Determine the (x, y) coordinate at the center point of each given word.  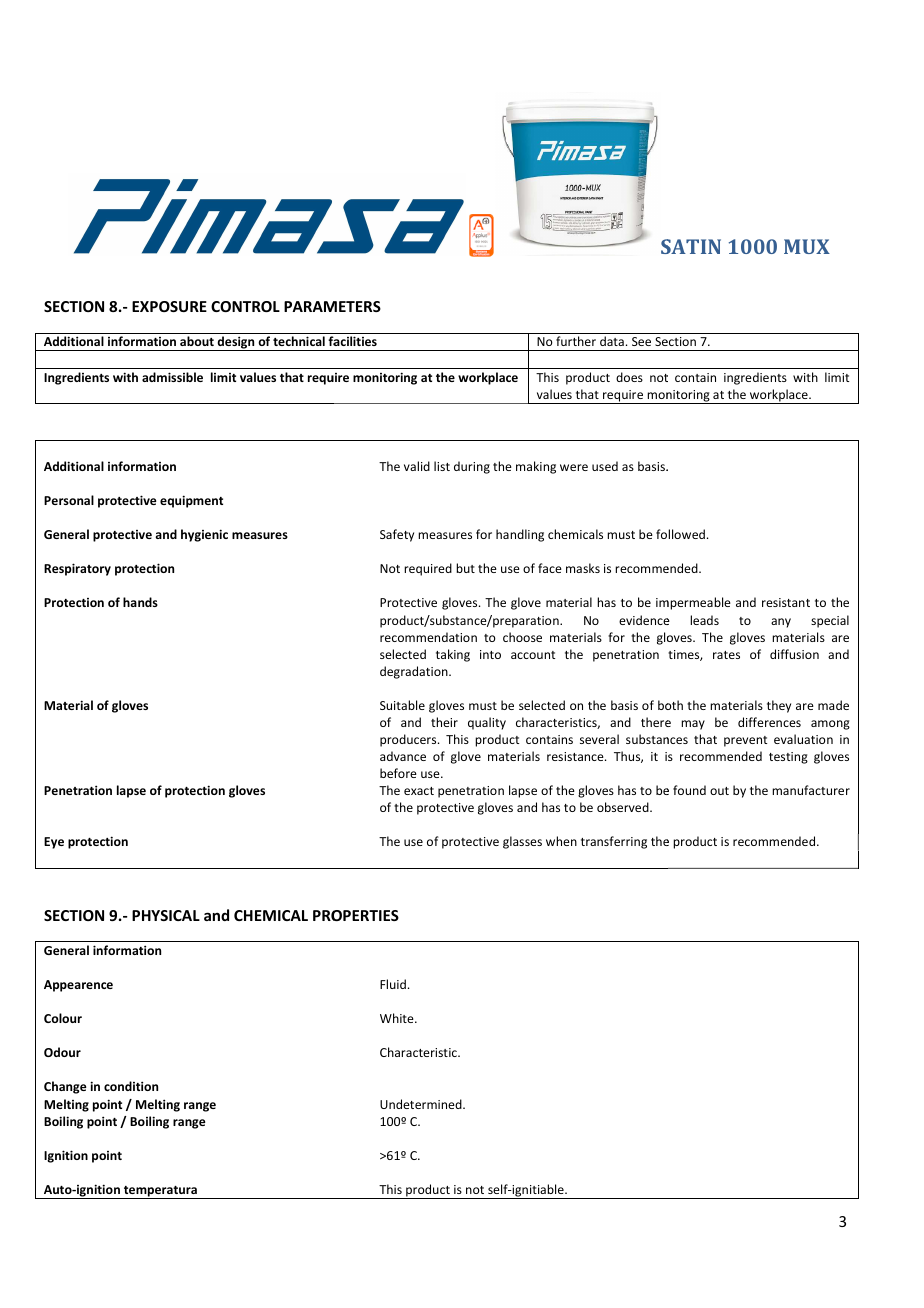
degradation (415, 672)
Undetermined (422, 1104)
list (442, 466)
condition (131, 1086)
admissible (172, 377)
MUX (807, 246)
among (830, 725)
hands (140, 602)
